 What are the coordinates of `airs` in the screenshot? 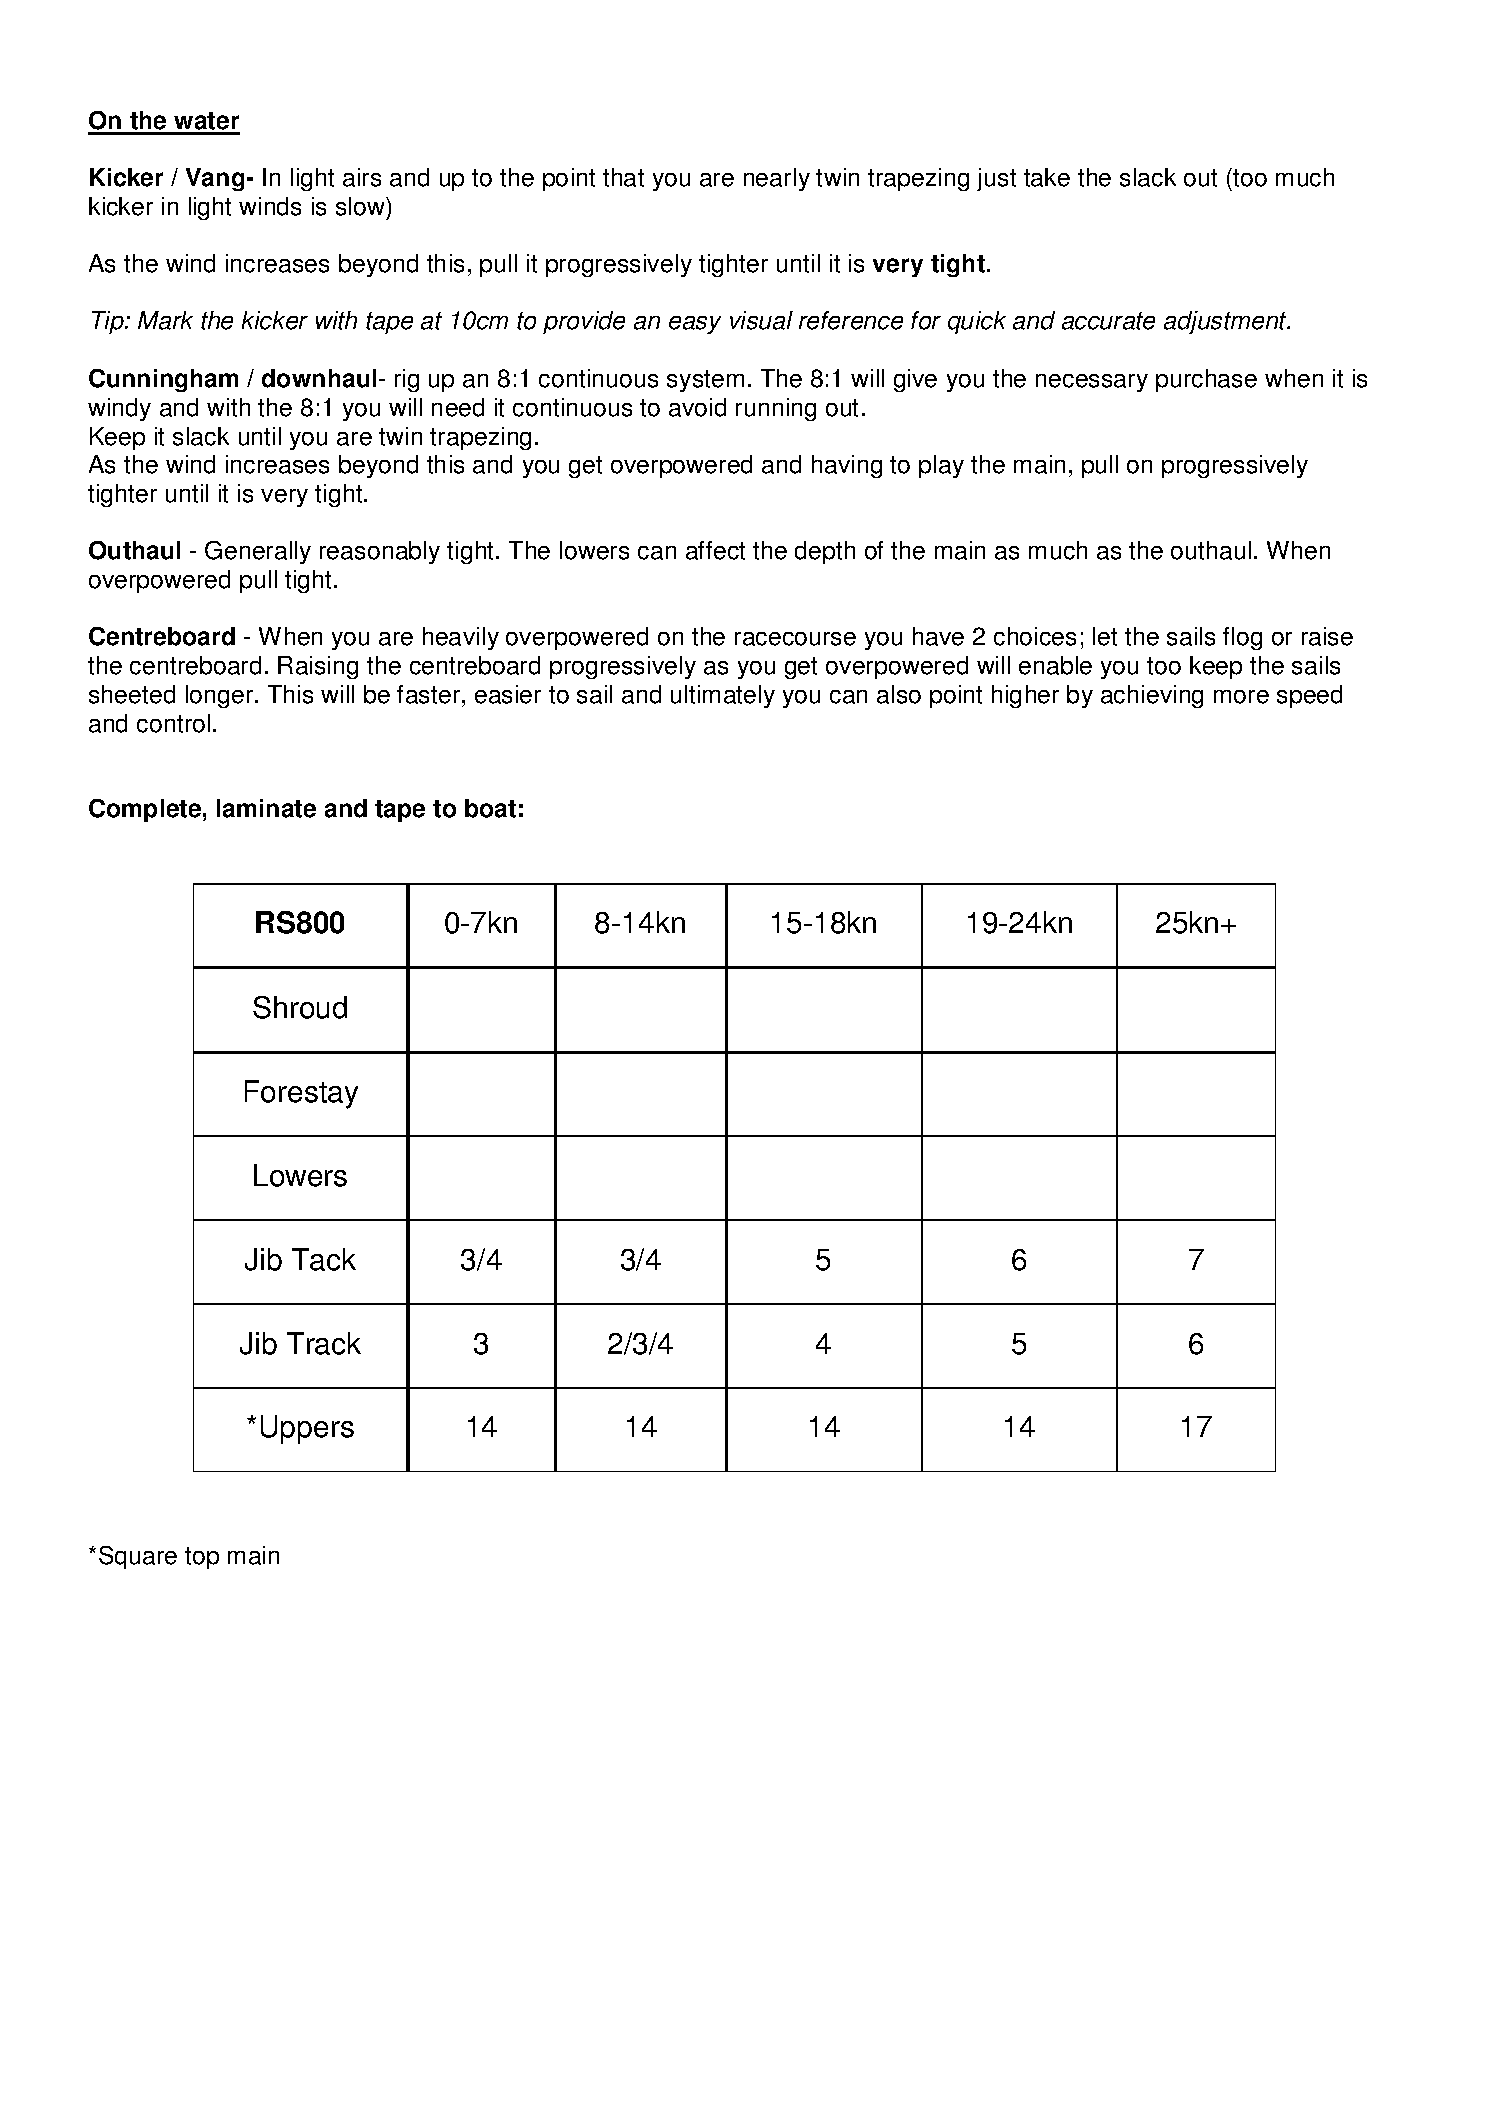 It's located at (362, 177).
